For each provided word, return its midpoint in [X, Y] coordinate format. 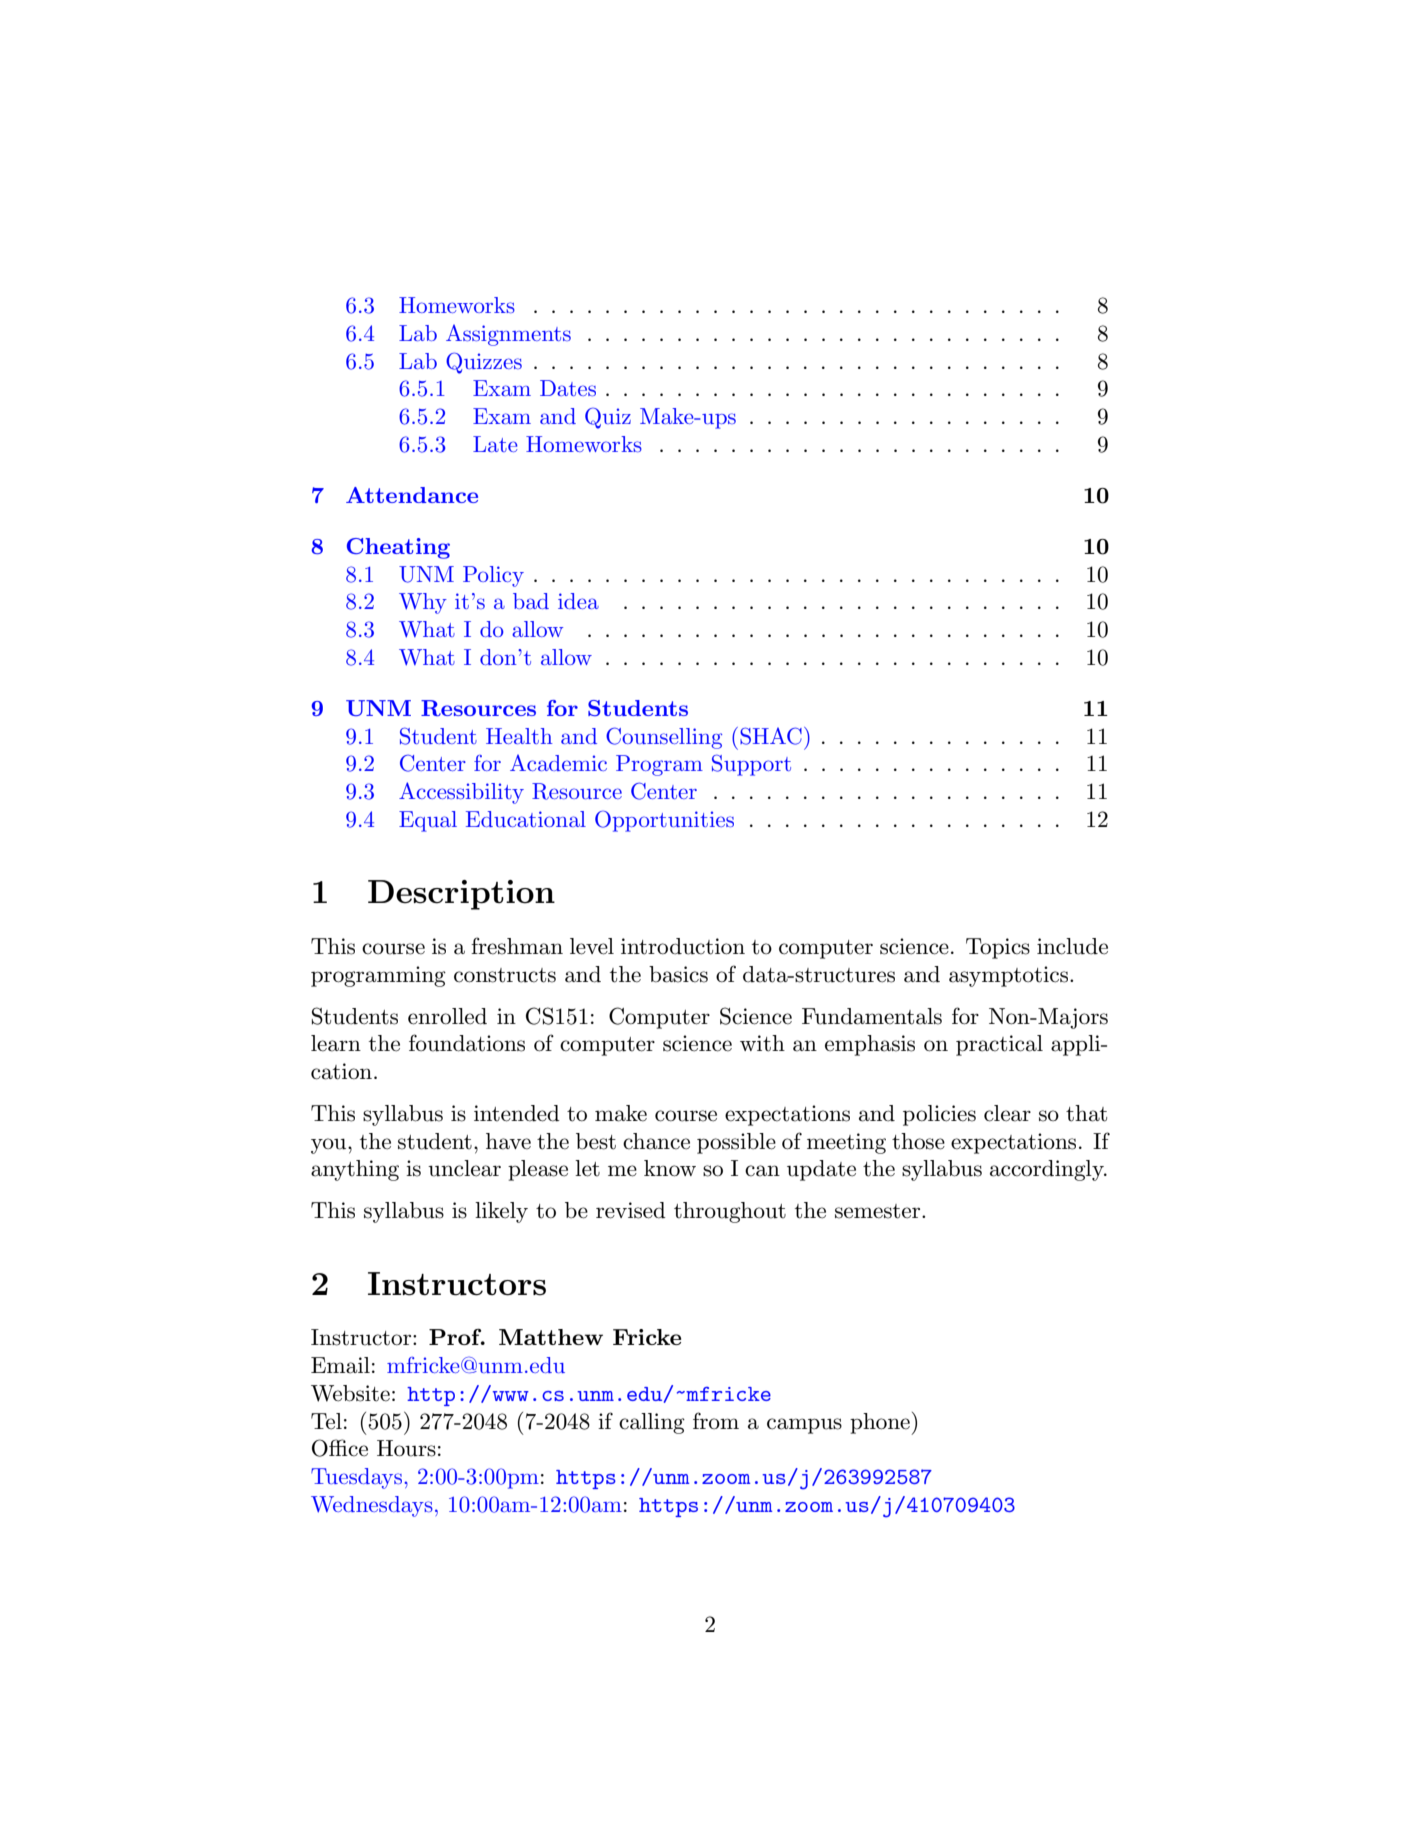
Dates [568, 388]
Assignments [508, 335]
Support [751, 765]
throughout [730, 1212]
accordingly [1048, 1170]
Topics [998, 948]
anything [355, 1170]
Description [461, 895]
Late [495, 444]
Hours [406, 1448]
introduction [683, 946]
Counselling [664, 738]
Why [423, 603]
